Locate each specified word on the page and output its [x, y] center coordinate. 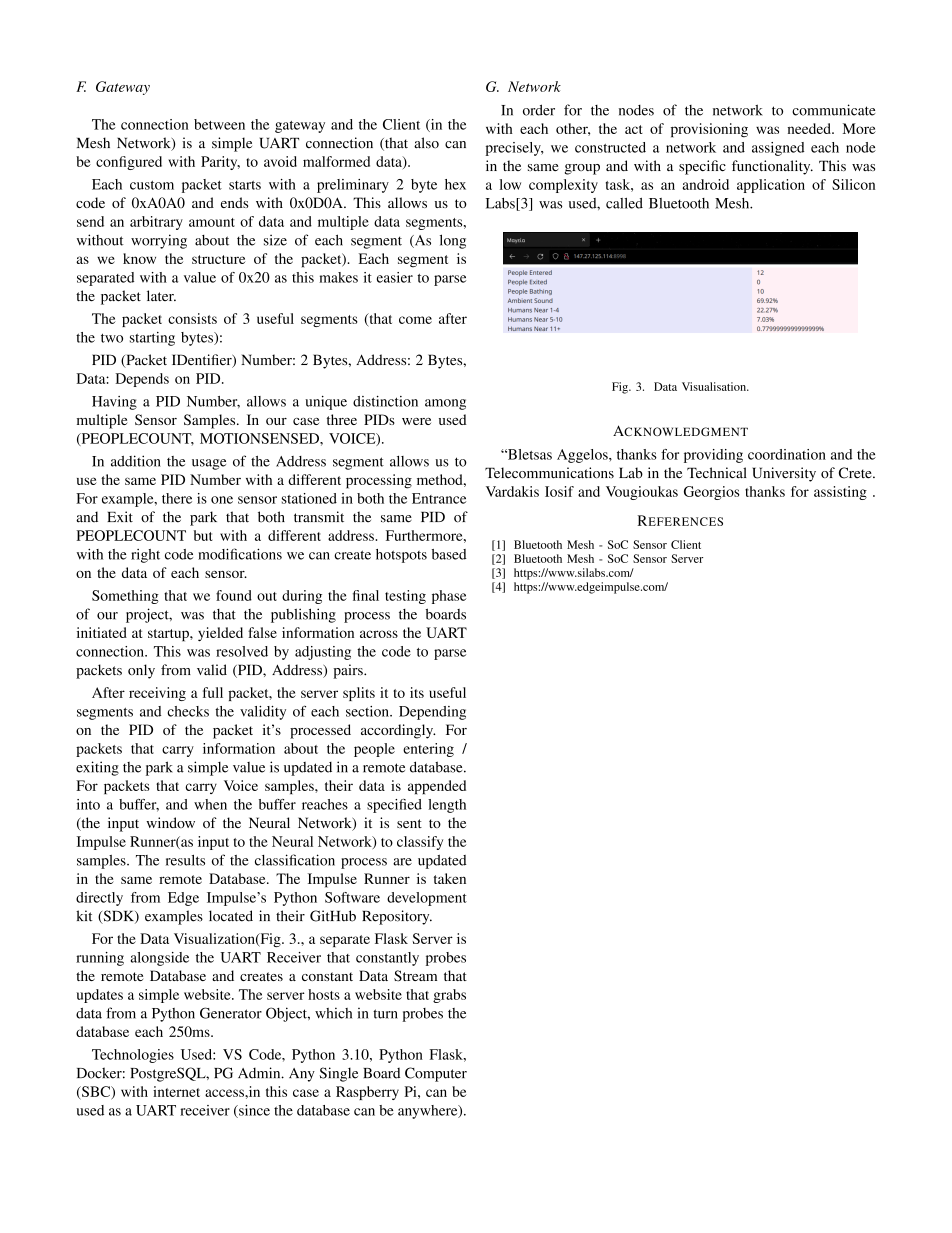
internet [176, 1091]
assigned [778, 149]
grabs [449, 996]
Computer [436, 1074]
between [219, 124]
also [426, 143]
